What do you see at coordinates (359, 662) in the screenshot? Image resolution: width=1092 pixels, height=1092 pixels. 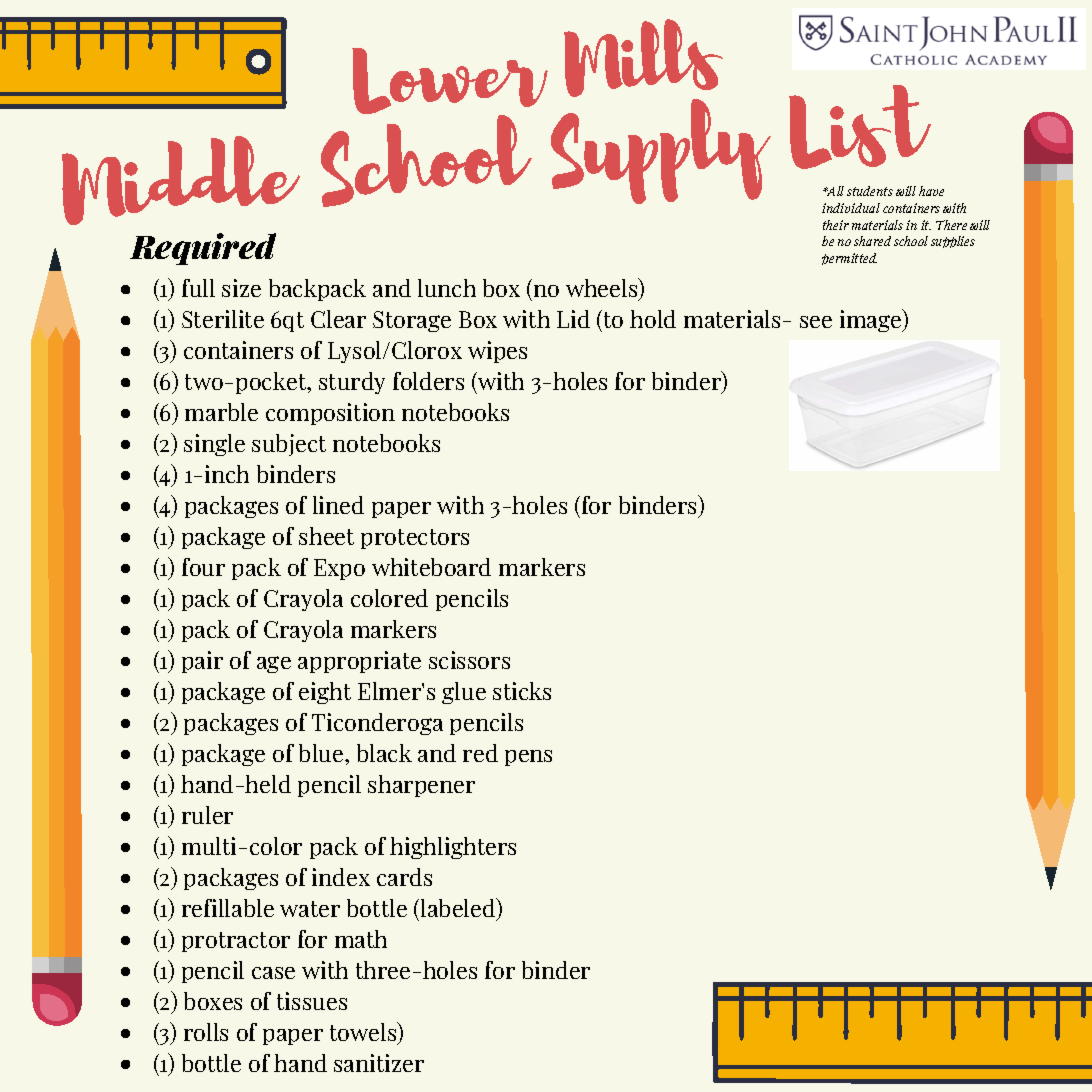 I see `appropriate` at bounding box center [359, 662].
